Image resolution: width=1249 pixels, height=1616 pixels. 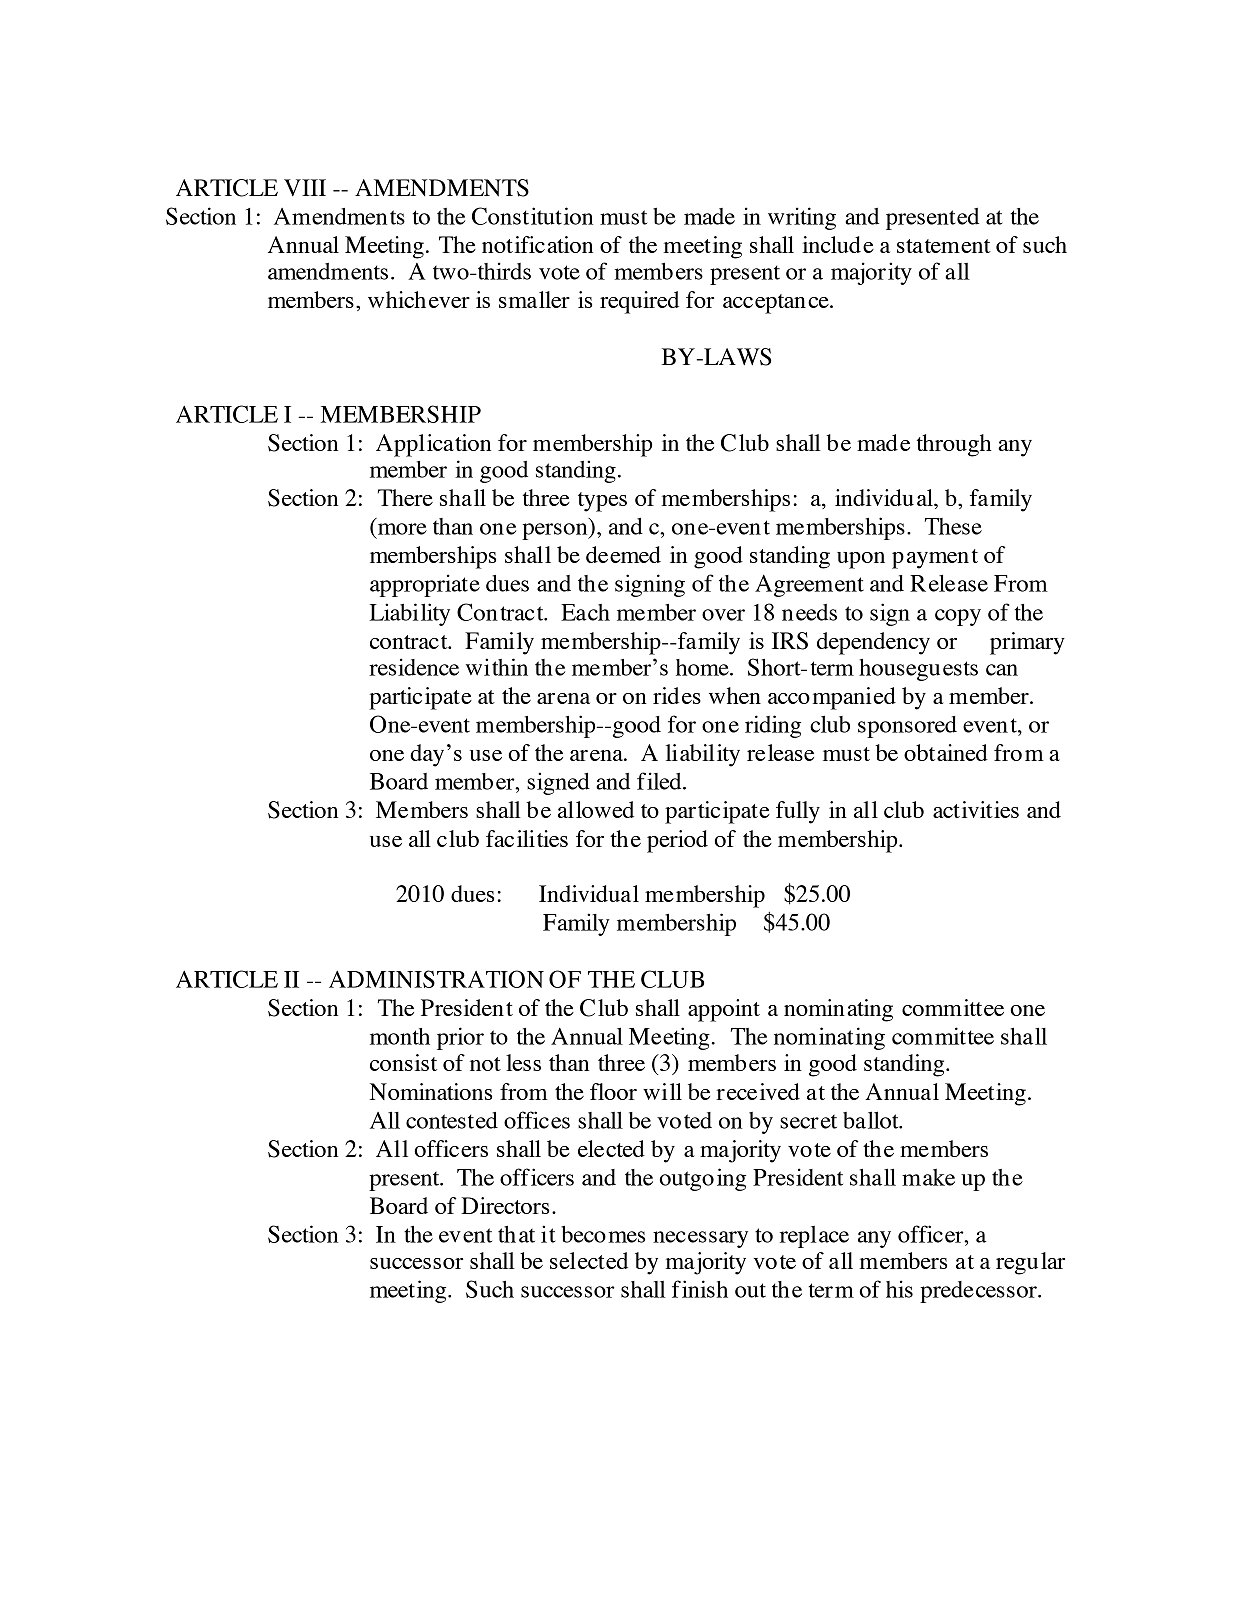 I want to click on VIII, so click(x=305, y=187).
